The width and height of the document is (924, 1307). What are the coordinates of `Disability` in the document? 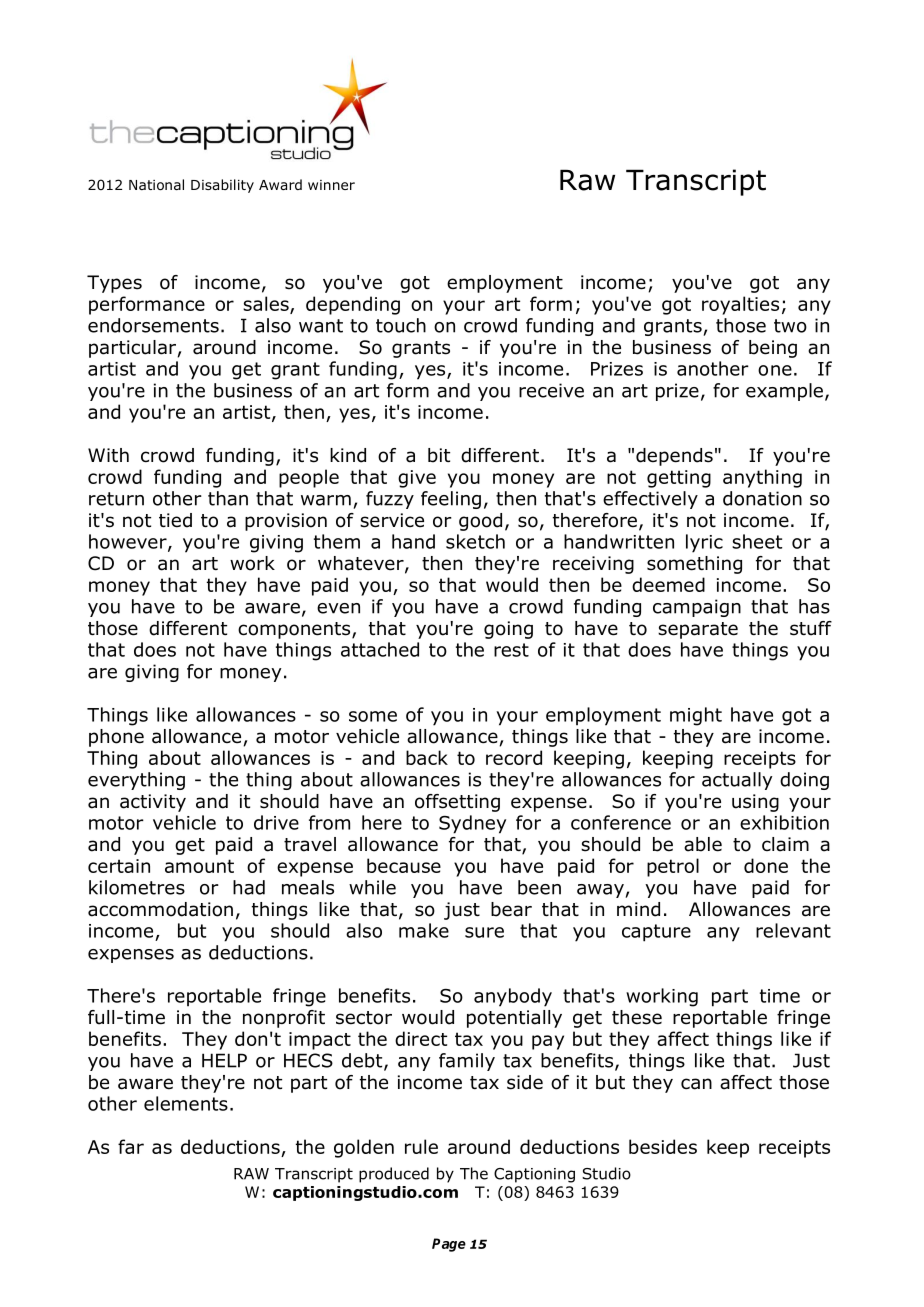 It's located at (222, 186).
